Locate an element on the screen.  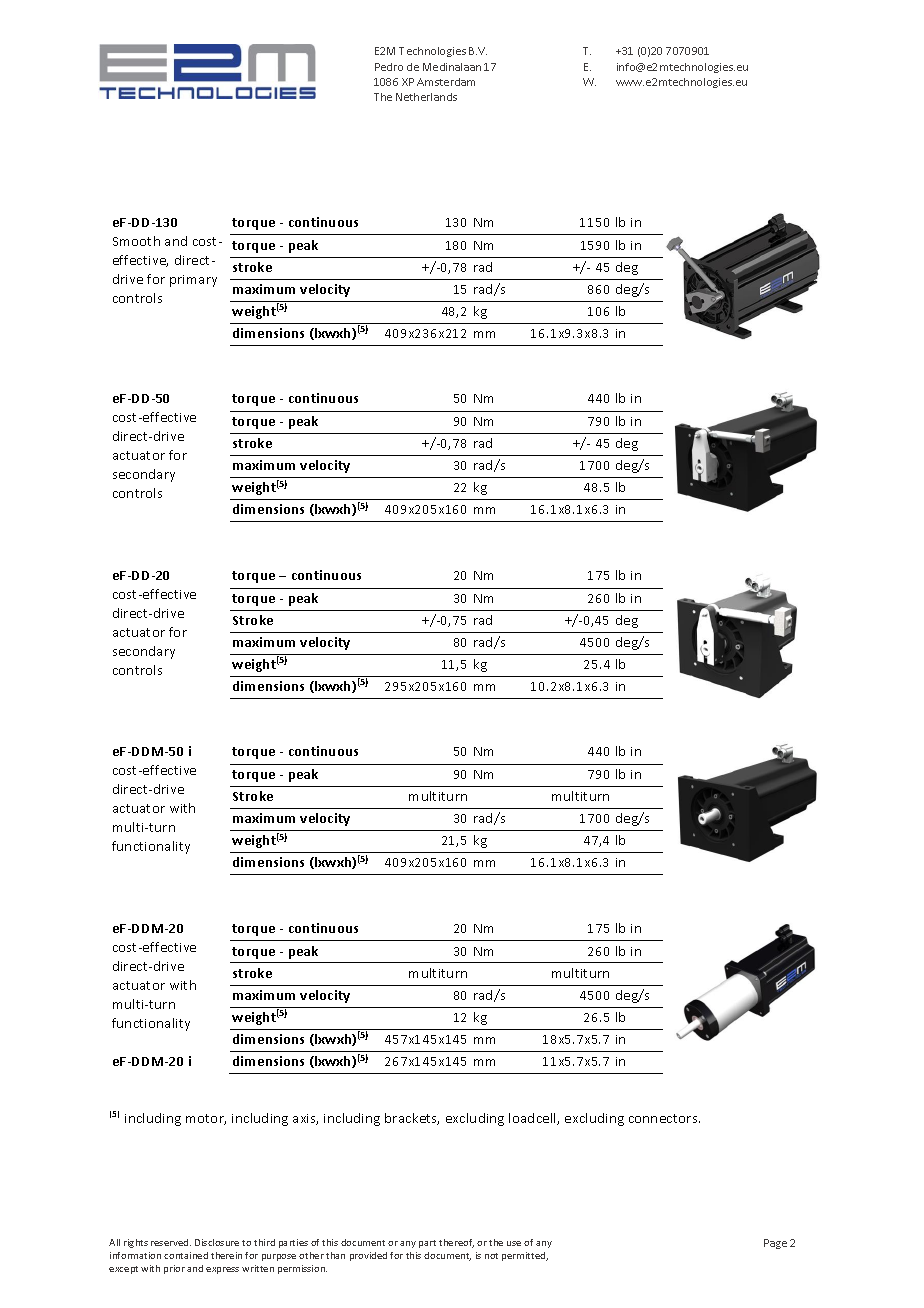
use is located at coordinates (514, 1243).
